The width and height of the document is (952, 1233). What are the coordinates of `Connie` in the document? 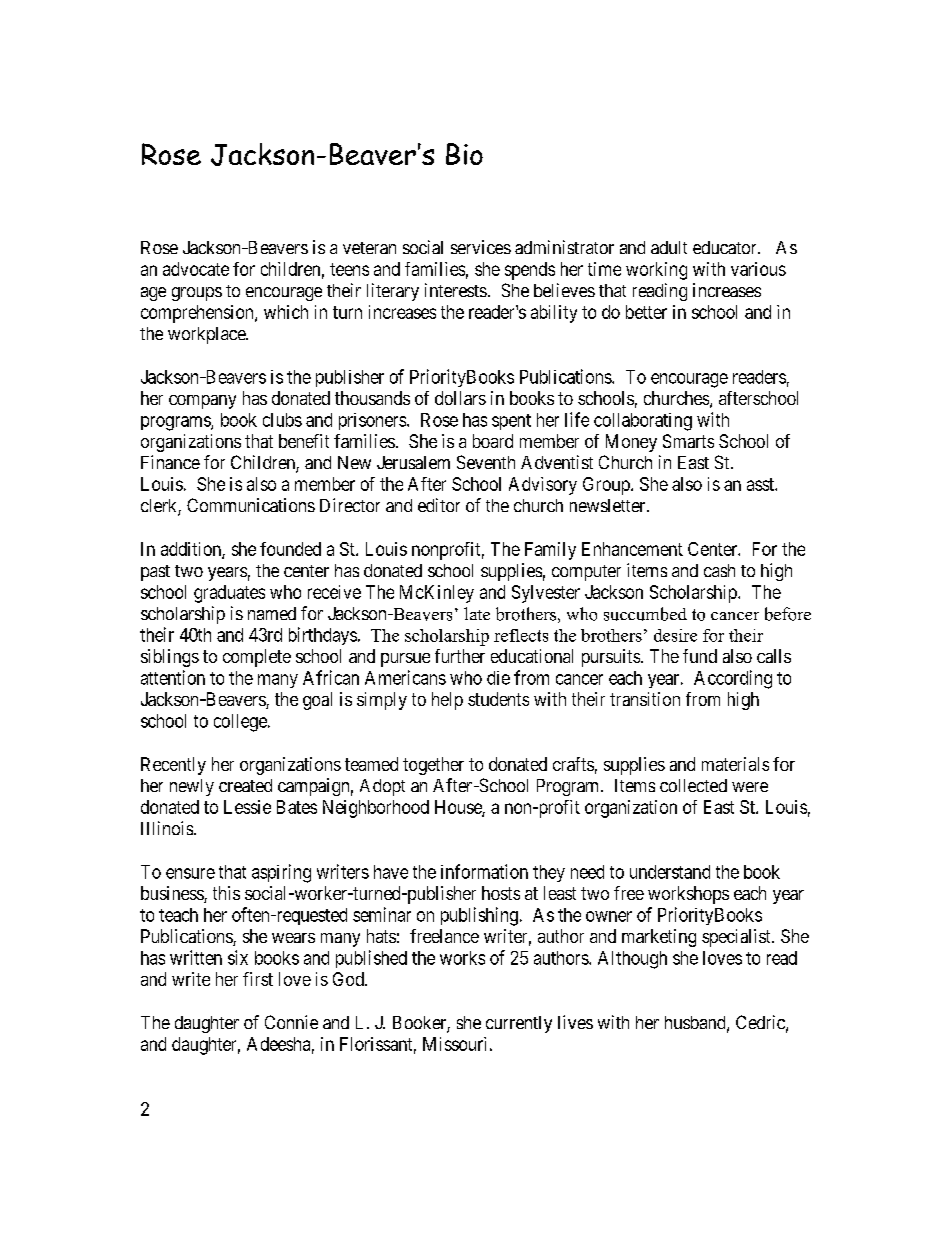 It's located at (291, 1022).
